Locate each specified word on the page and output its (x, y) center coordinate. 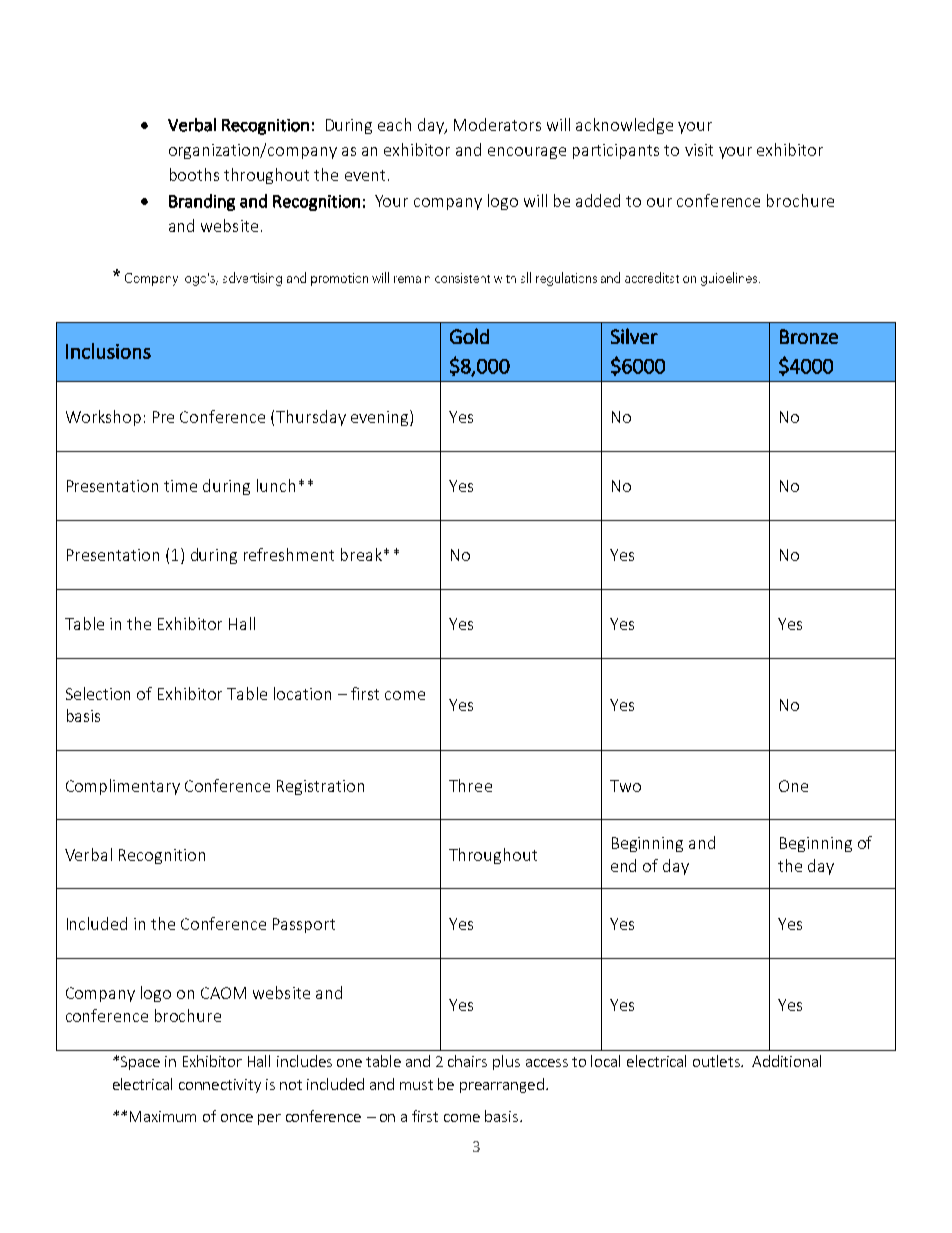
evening (381, 418)
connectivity (220, 1086)
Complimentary (123, 787)
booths (194, 174)
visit (699, 150)
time (180, 486)
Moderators (497, 124)
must (416, 1085)
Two (625, 786)
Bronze (809, 336)
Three (470, 785)
